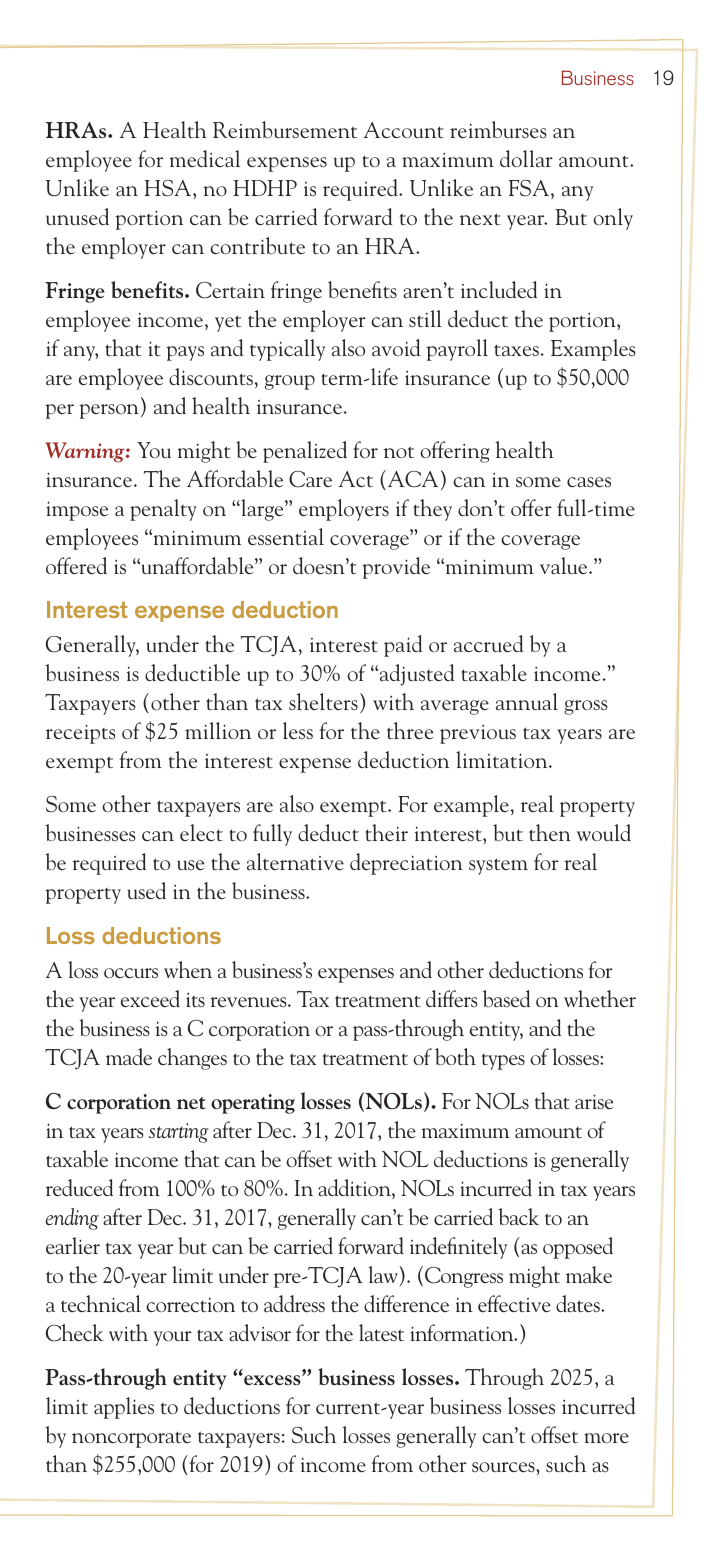 This page has height=1544, width=727. Describe the element at coordinates (150, 998) in the page. I see `exceed` at that location.
